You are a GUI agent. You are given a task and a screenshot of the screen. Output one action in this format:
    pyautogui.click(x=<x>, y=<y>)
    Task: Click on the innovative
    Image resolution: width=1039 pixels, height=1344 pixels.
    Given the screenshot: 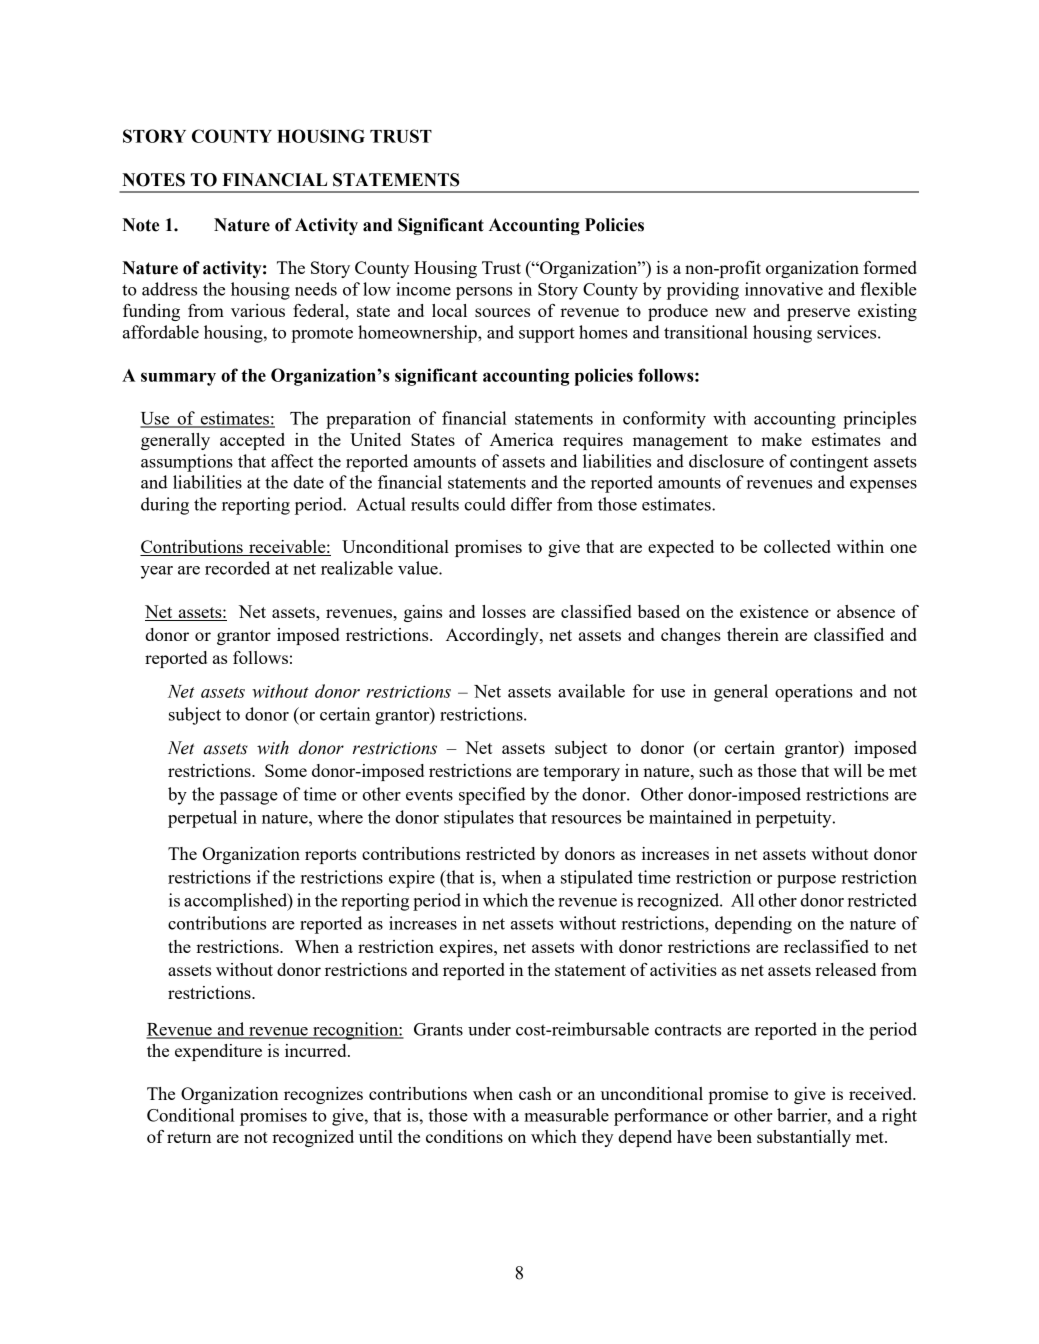 What is the action you would take?
    pyautogui.click(x=784, y=289)
